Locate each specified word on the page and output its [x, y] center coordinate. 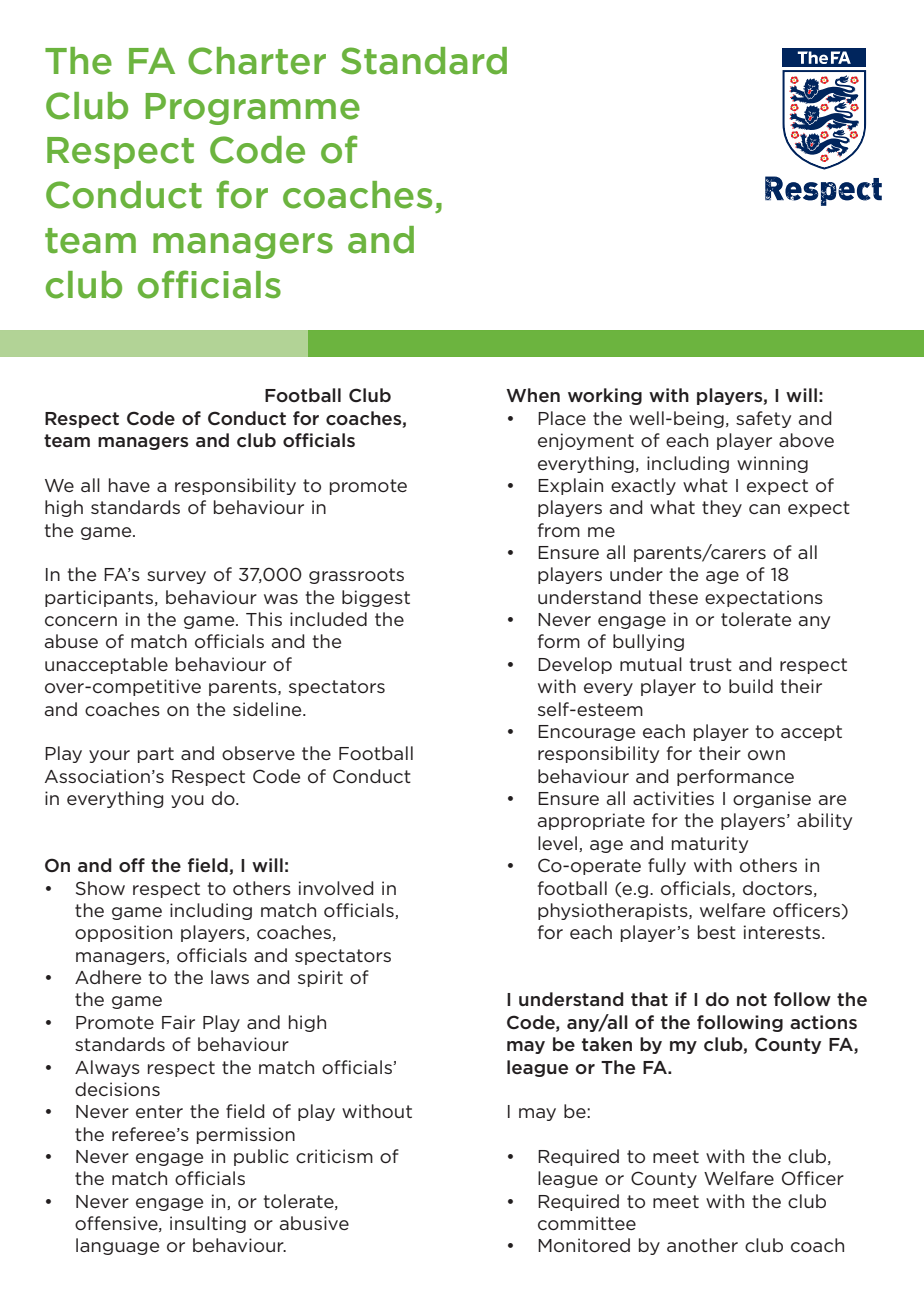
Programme [252, 109]
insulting [208, 1224]
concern [81, 621]
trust [711, 664]
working [605, 396]
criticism [334, 1156]
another [702, 1245]
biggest [376, 598]
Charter [257, 61]
